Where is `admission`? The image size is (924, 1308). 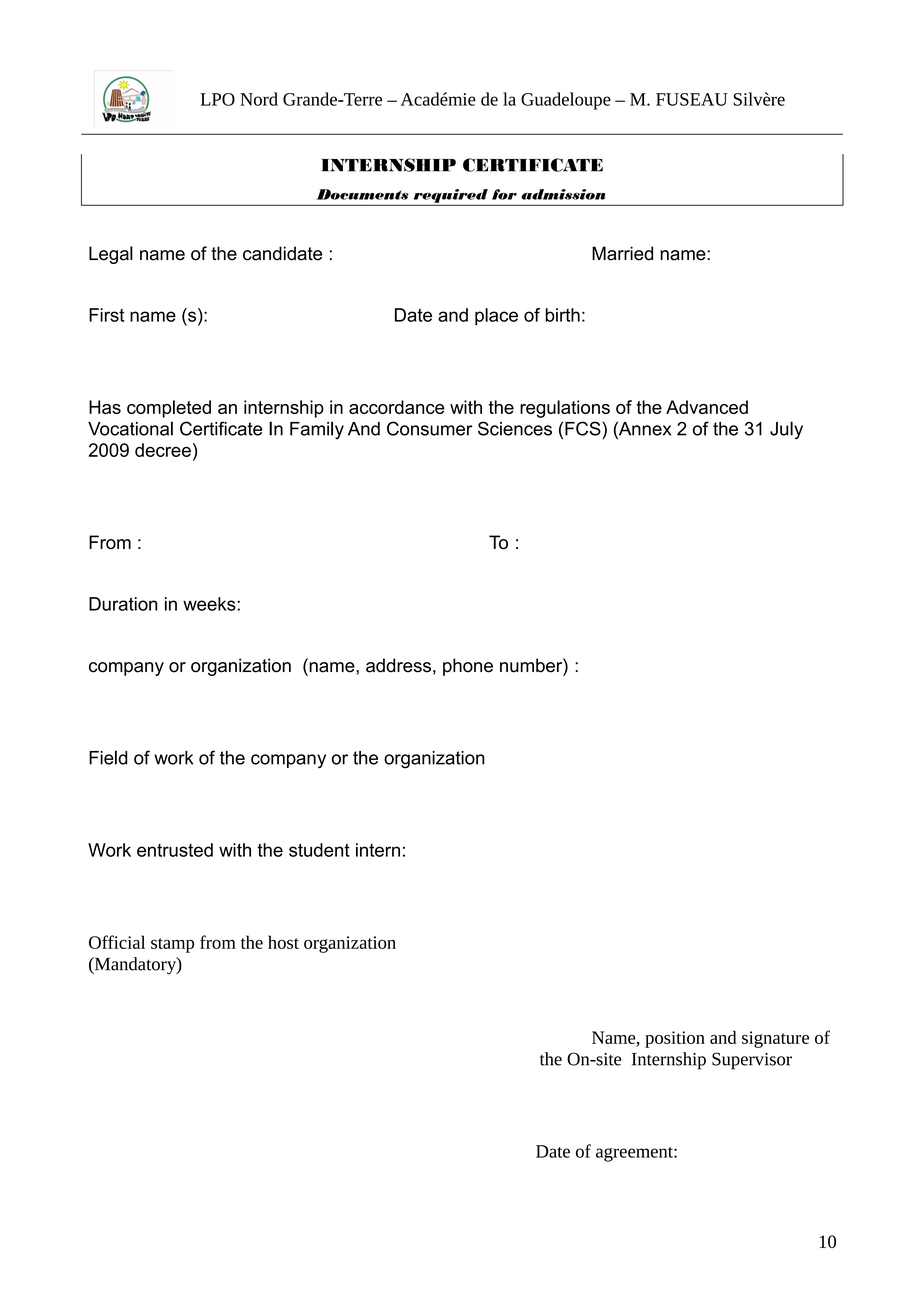 admission is located at coordinates (563, 194).
